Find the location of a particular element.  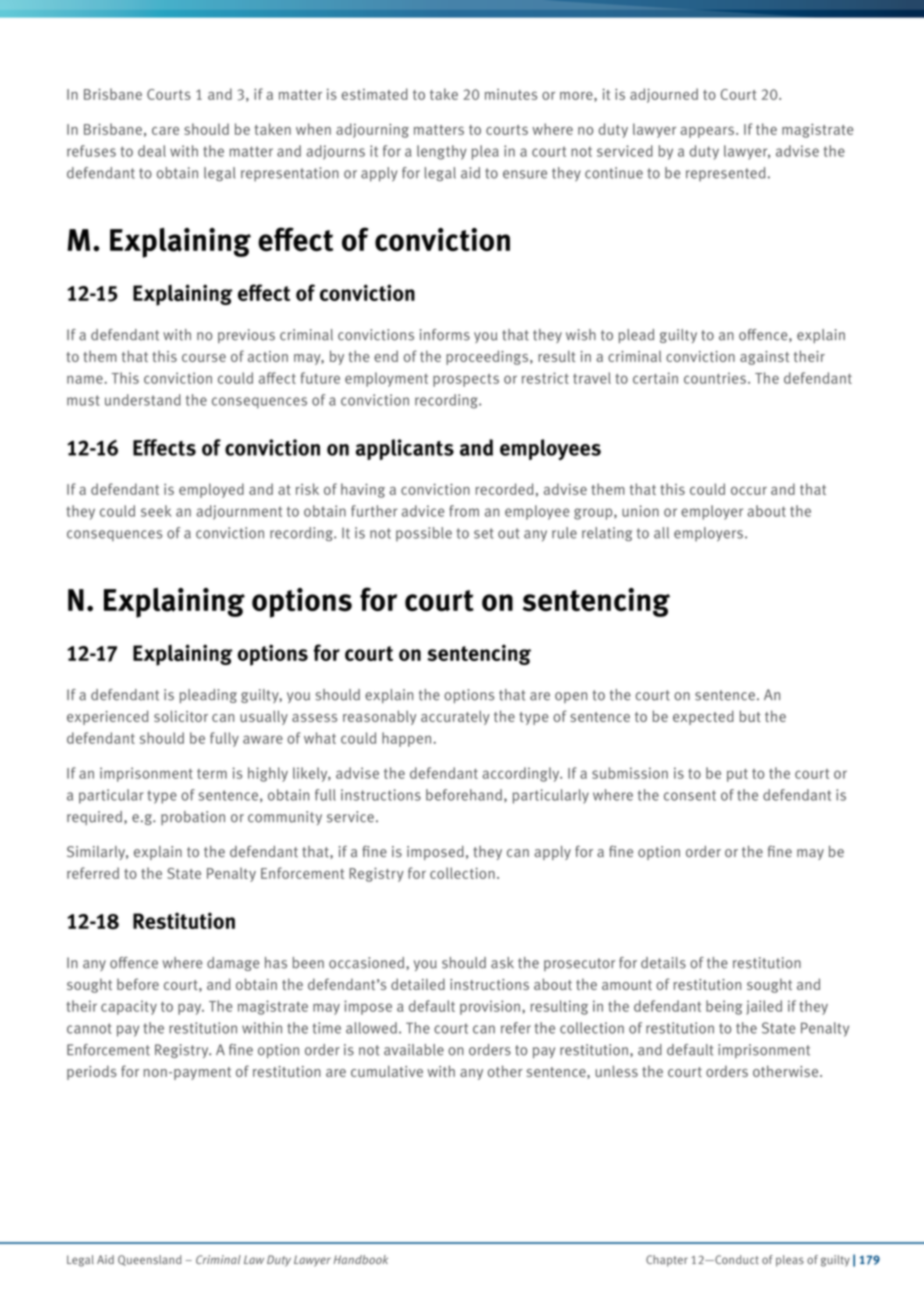

Queensland is located at coordinates (149, 1260).
